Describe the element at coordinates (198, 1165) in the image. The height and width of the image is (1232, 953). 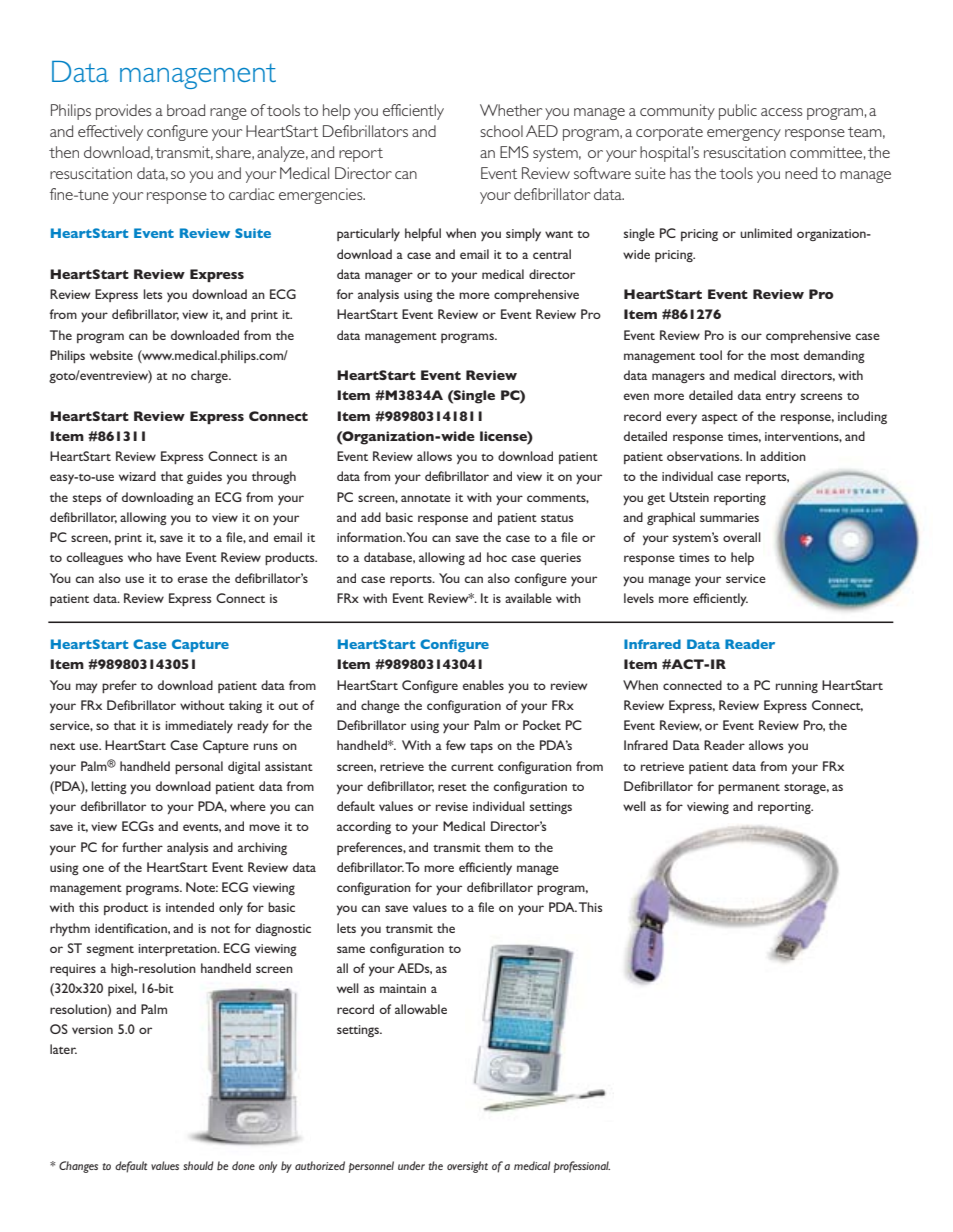
I see `should` at that location.
